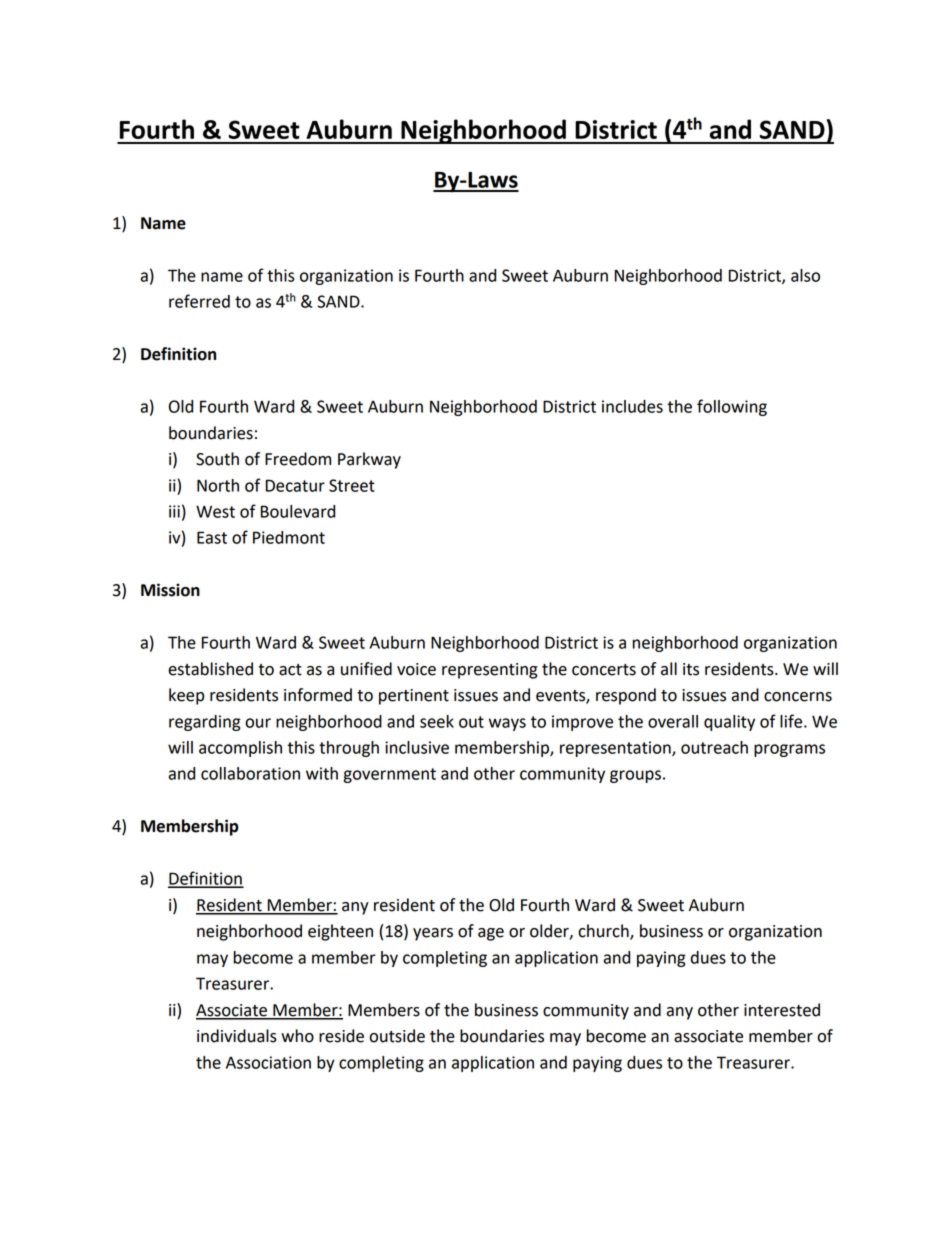  What do you see at coordinates (250, 773) in the screenshot?
I see `collaboration` at bounding box center [250, 773].
